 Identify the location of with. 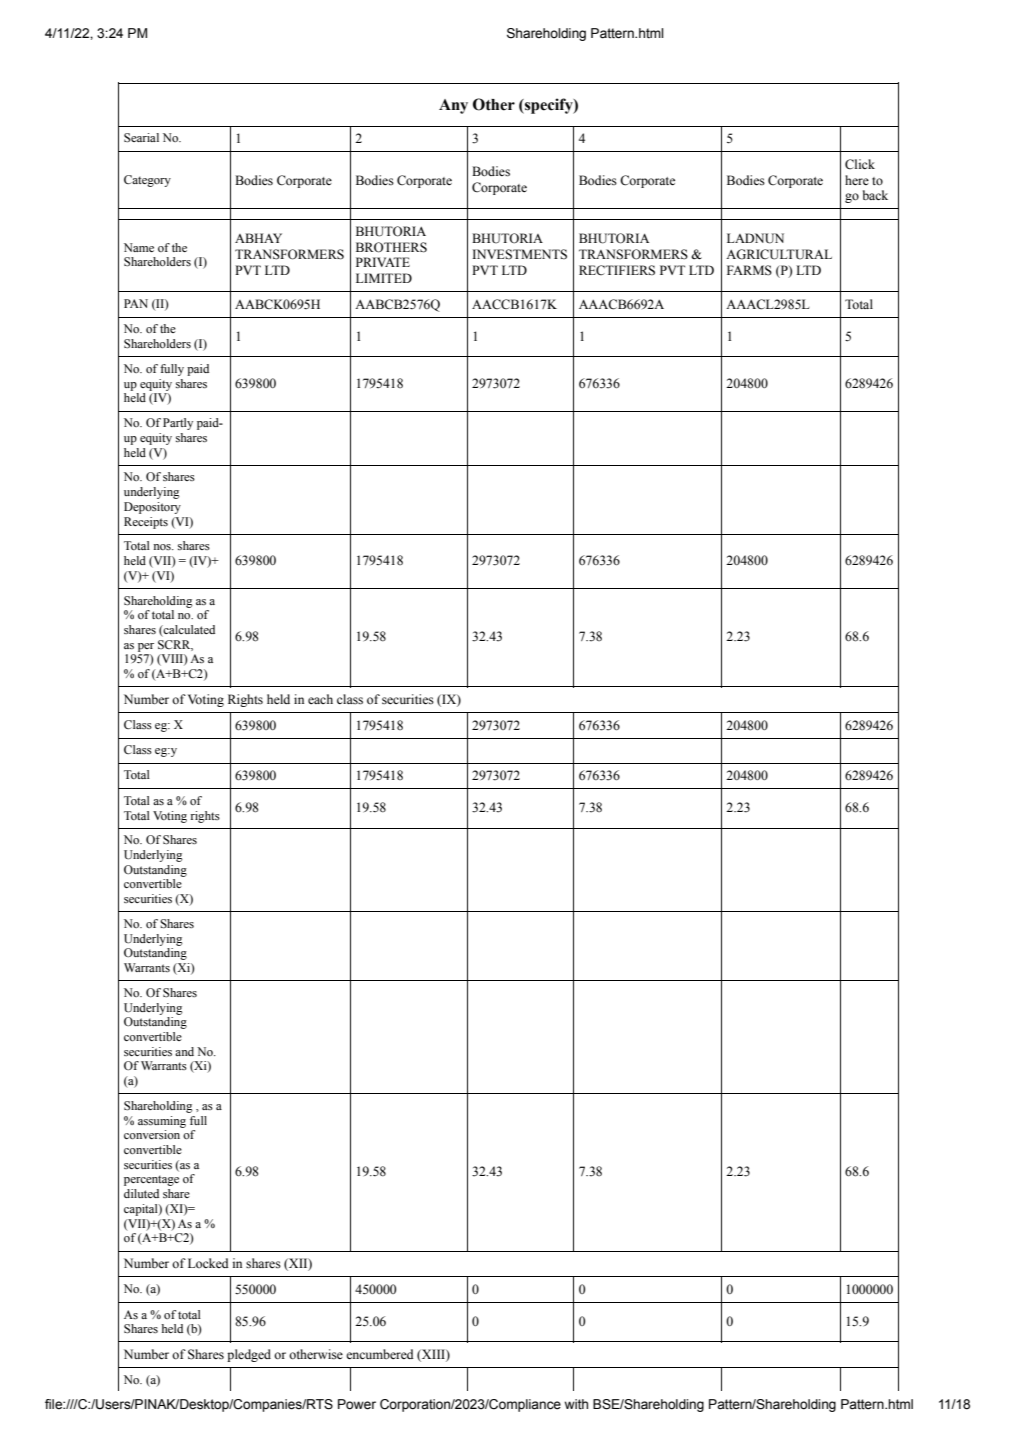
(576, 1404).
